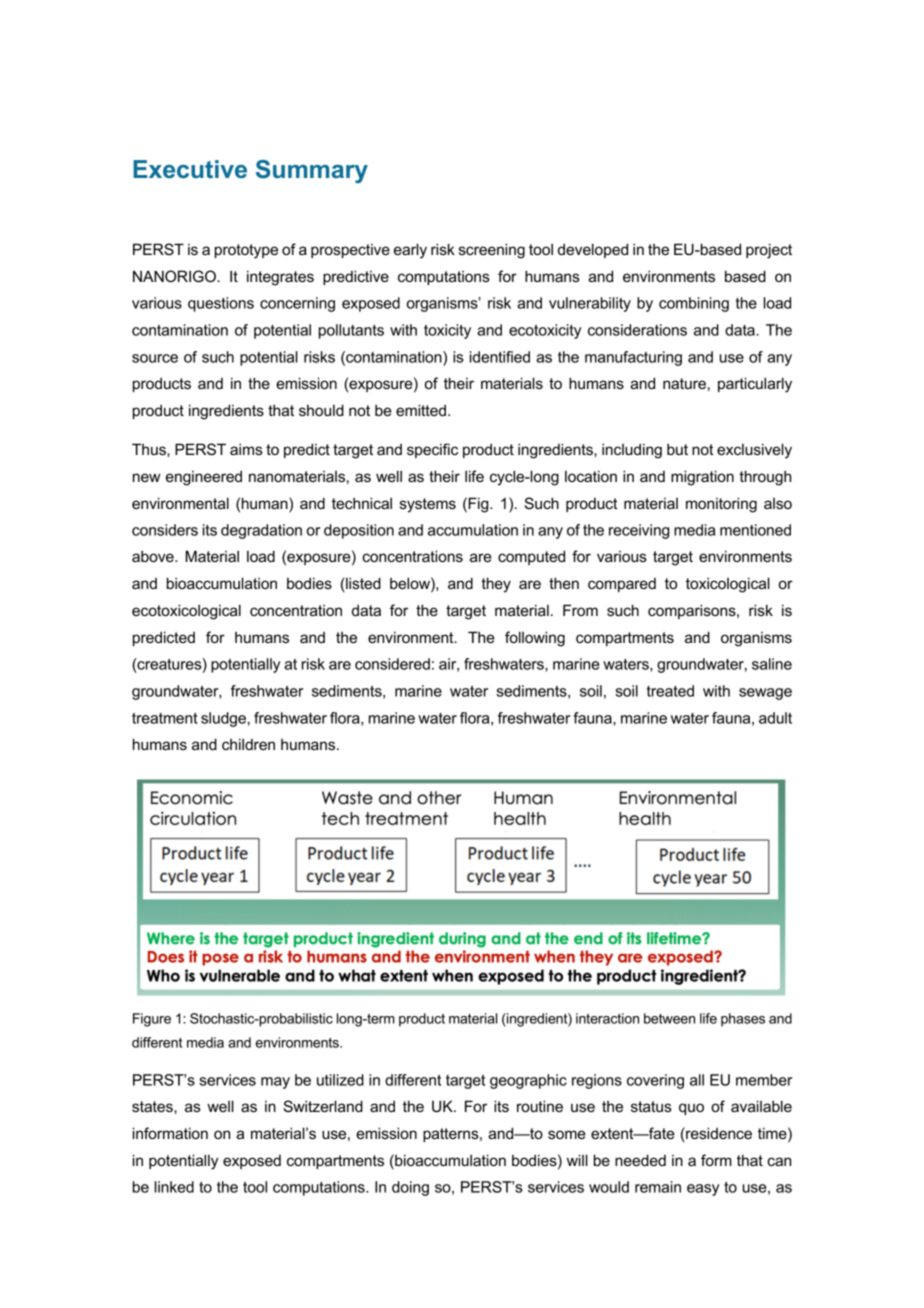 The image size is (924, 1308). Describe the element at coordinates (392, 664) in the page. I see `considered` at that location.
